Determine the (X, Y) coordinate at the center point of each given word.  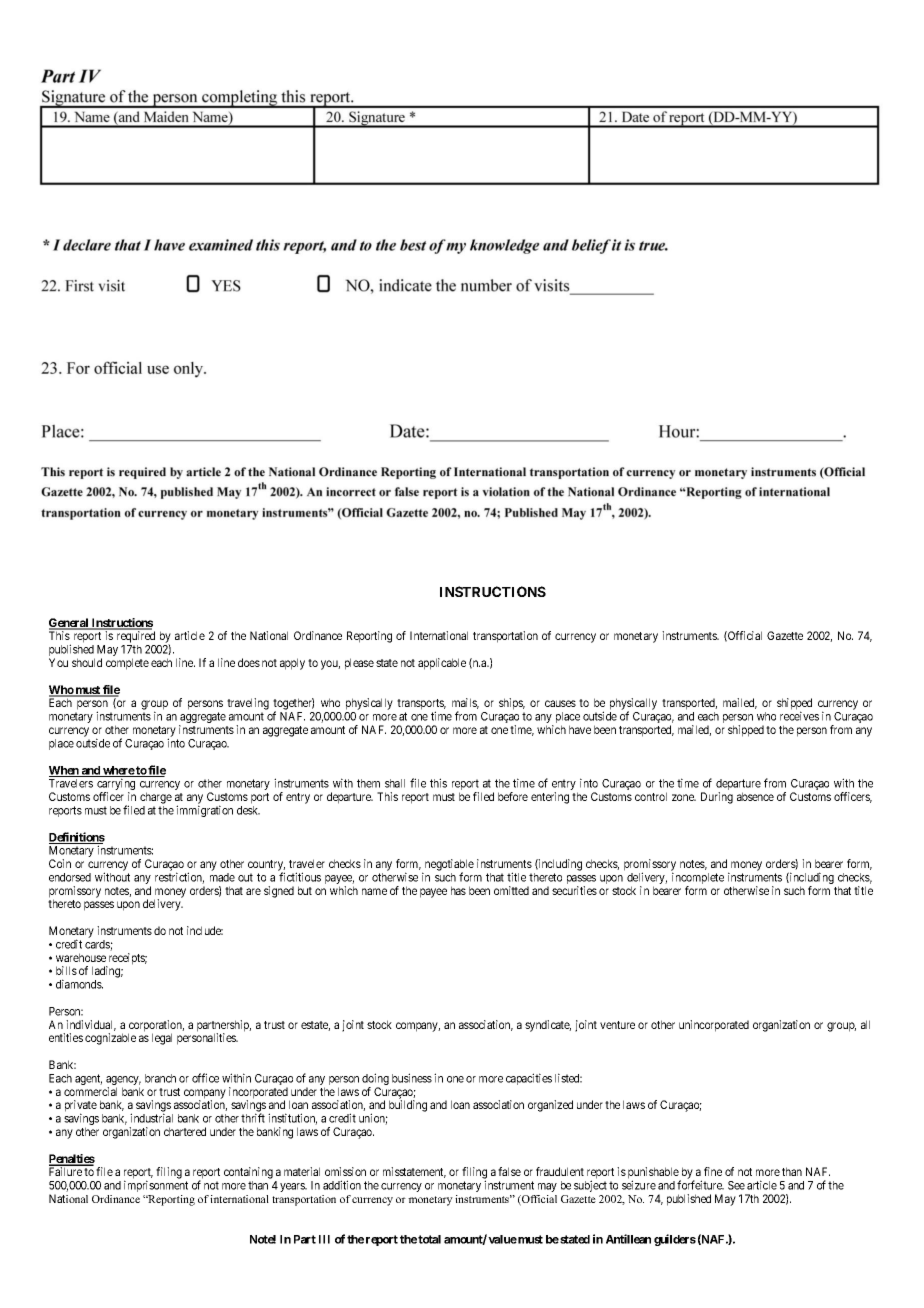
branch (160, 1078)
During (717, 798)
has (458, 890)
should (87, 662)
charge (156, 798)
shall (395, 783)
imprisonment (156, 1186)
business (412, 1078)
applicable (442, 664)
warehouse (81, 957)
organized (550, 1106)
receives (799, 716)
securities (574, 890)
